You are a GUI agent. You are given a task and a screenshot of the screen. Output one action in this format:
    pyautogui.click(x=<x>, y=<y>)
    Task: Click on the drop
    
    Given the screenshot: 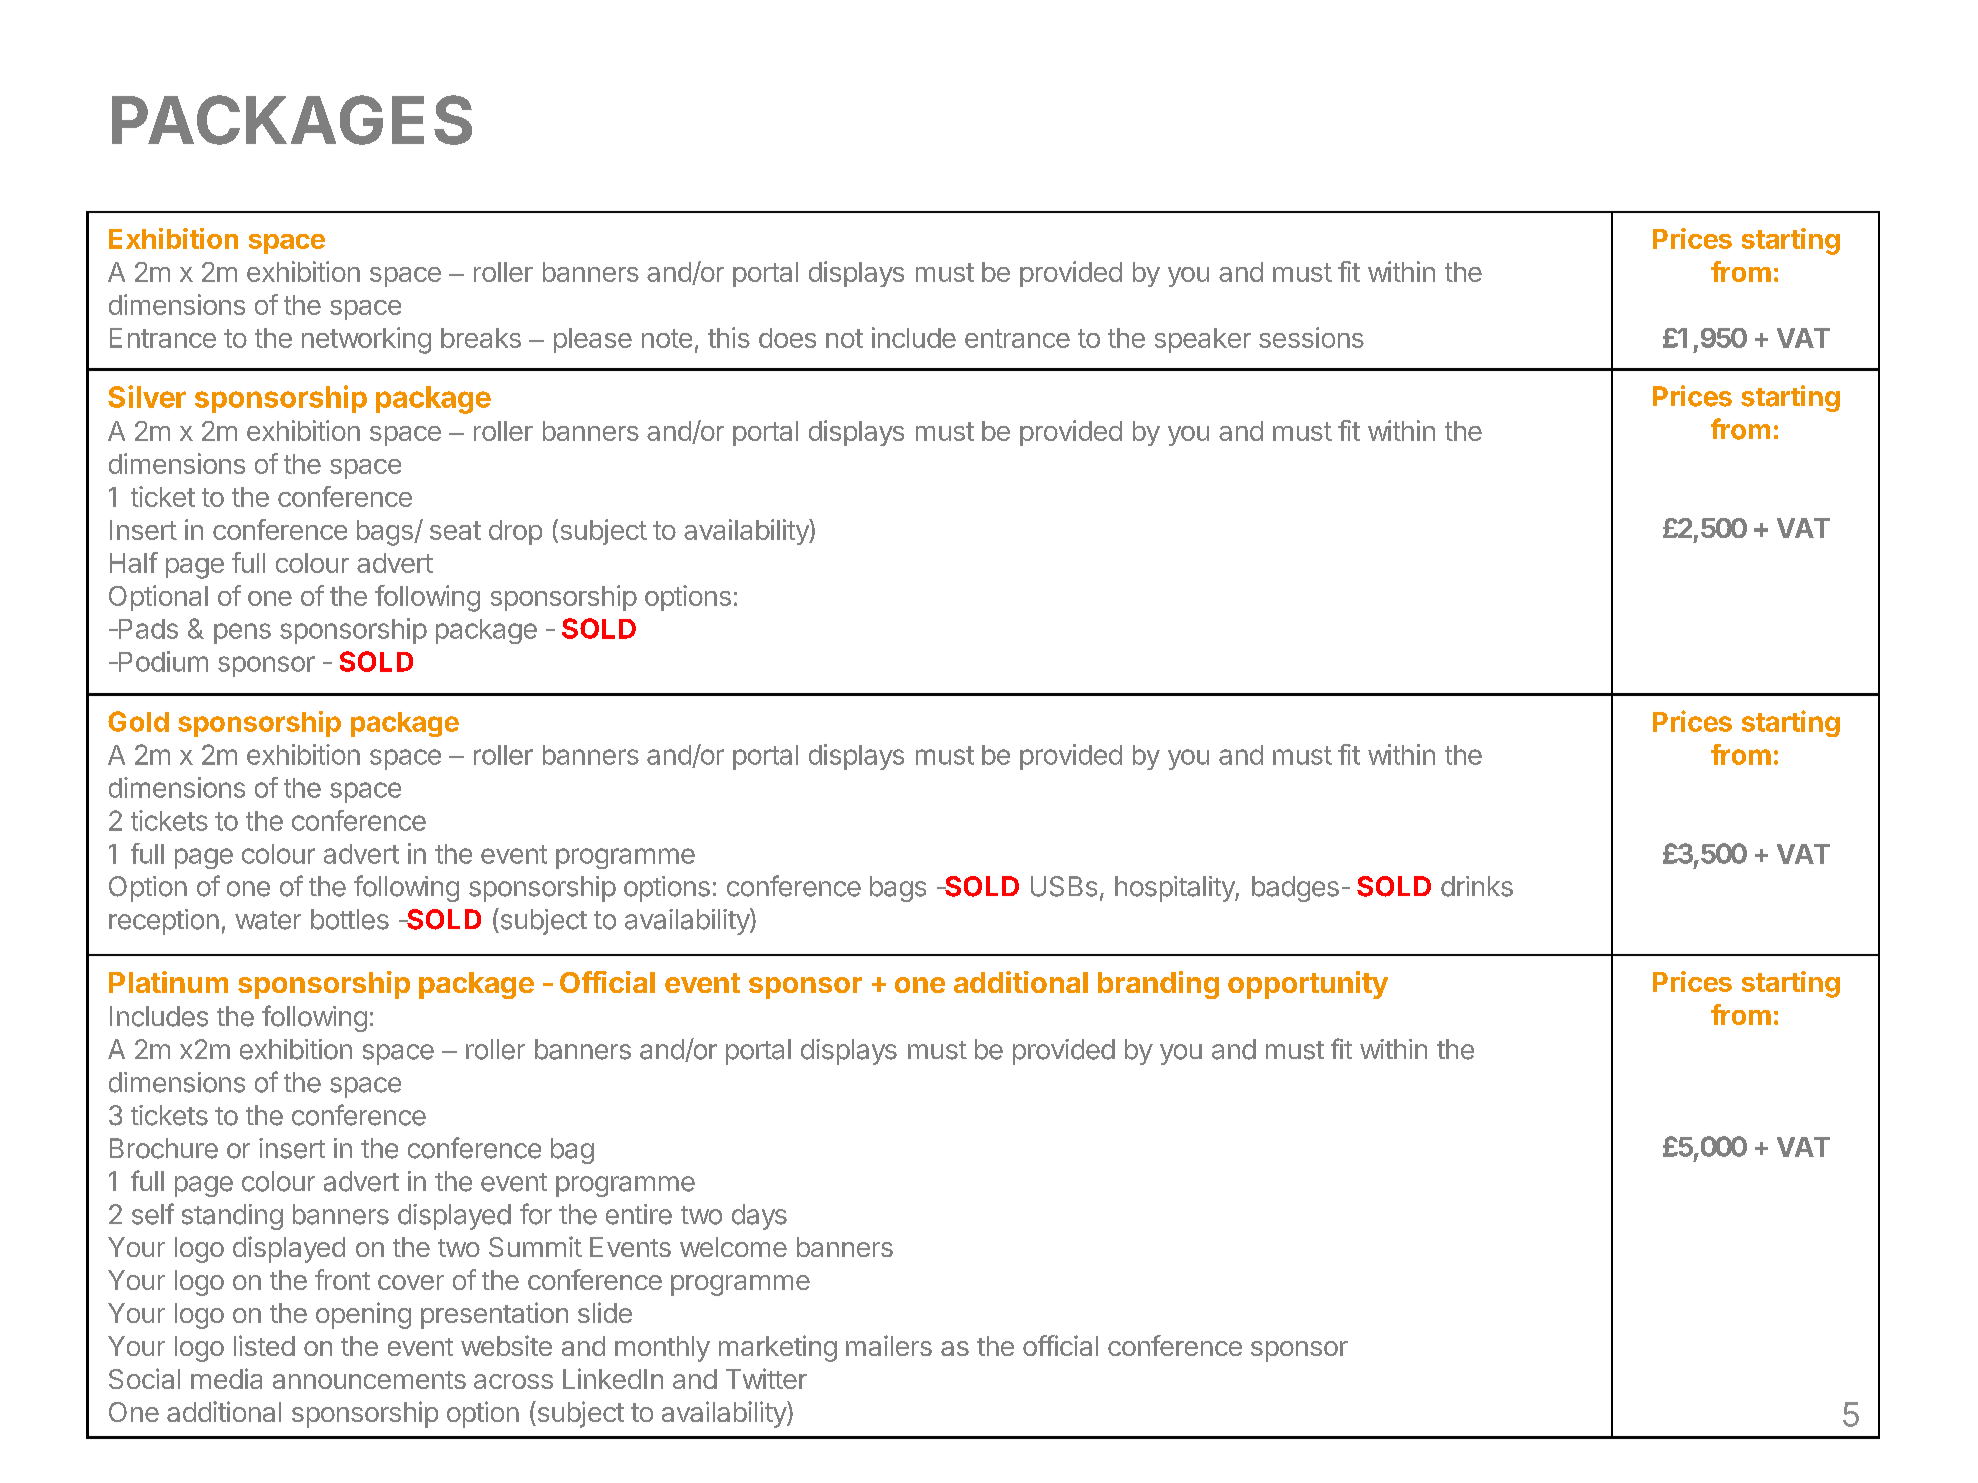 What is the action you would take?
    pyautogui.click(x=515, y=532)
